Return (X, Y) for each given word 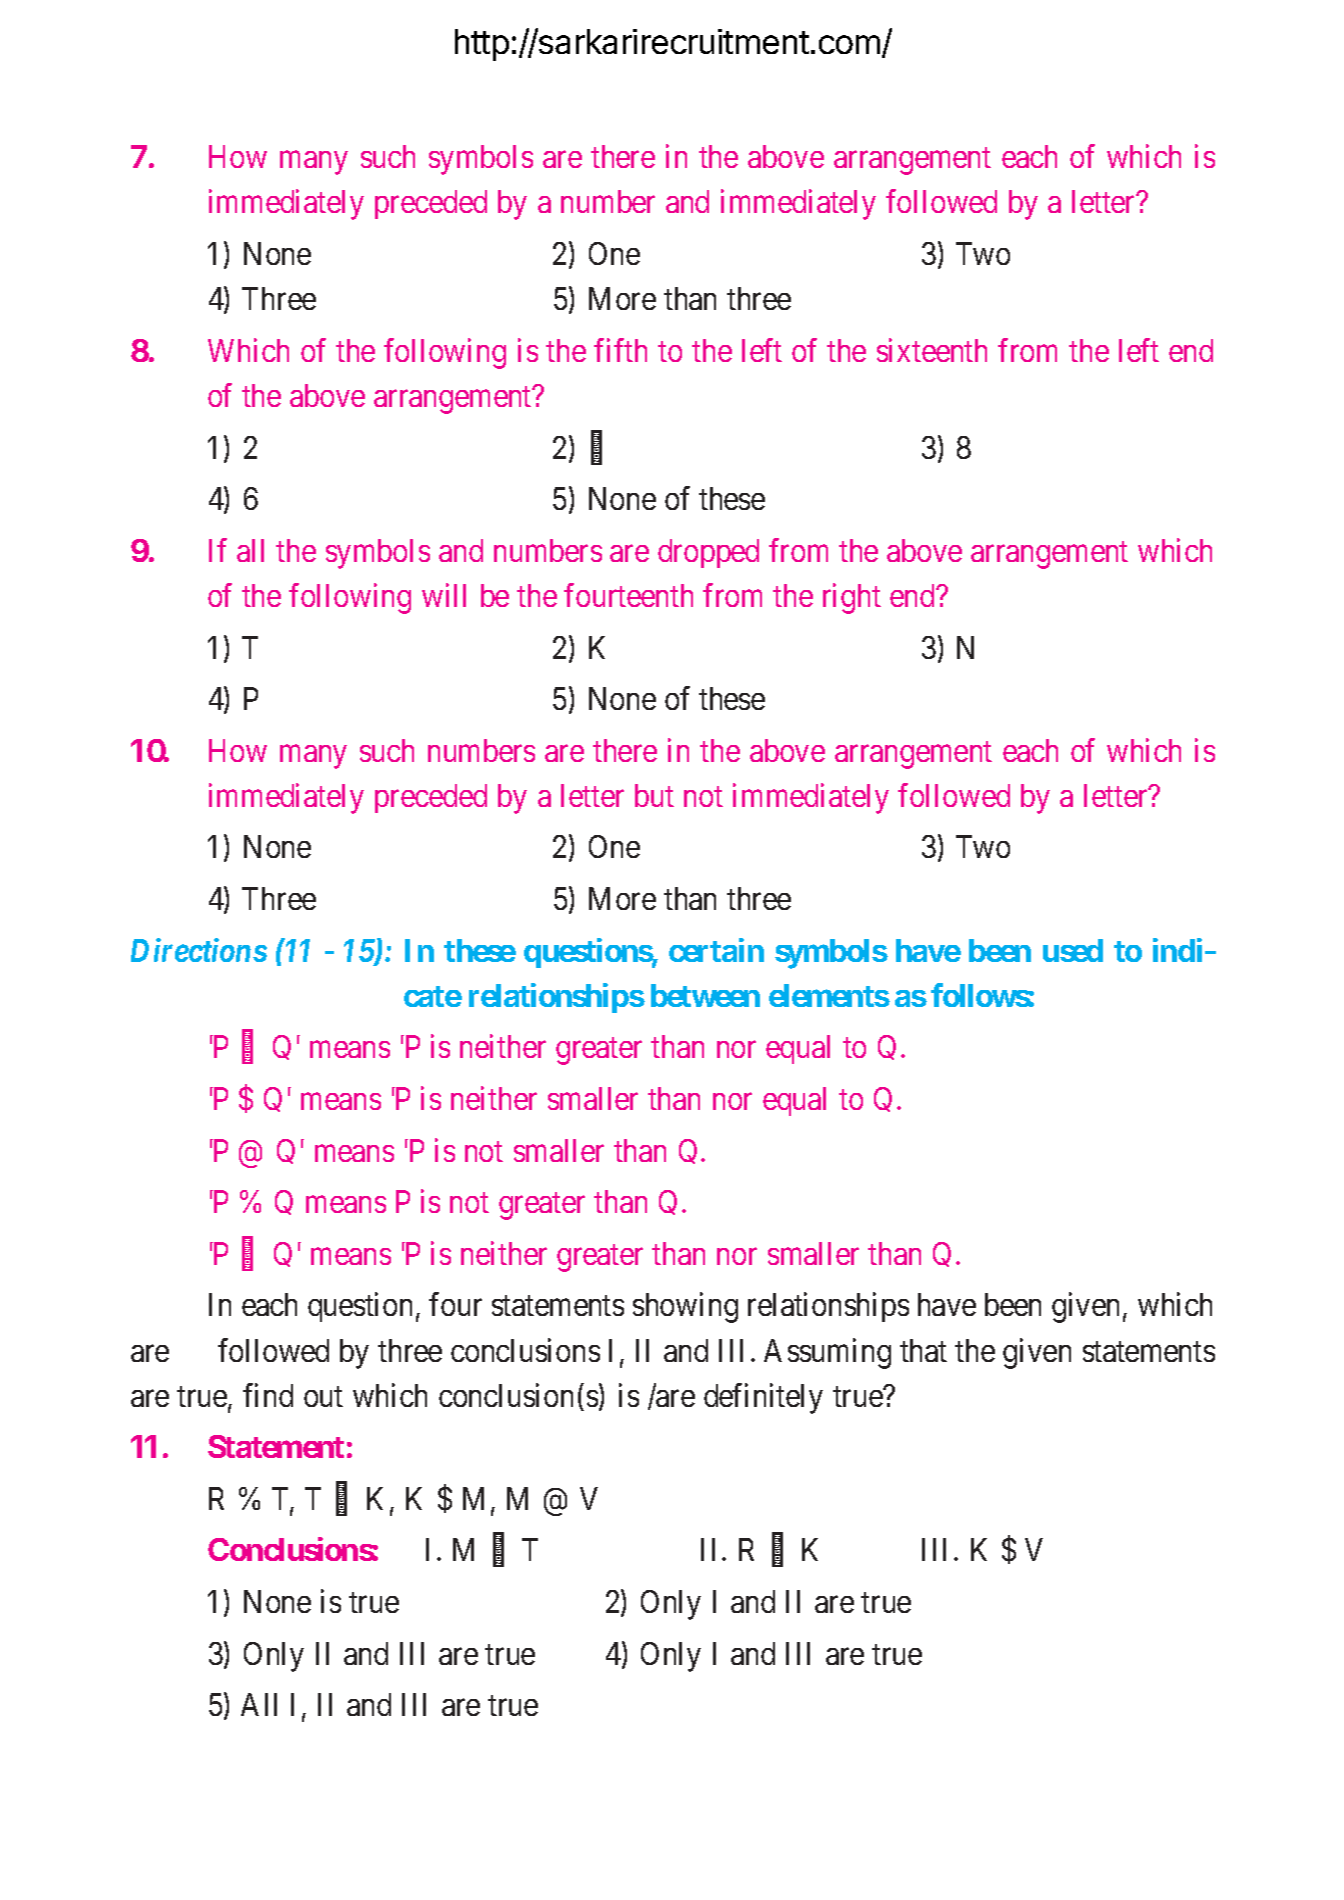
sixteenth (932, 350)
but (654, 795)
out (323, 1396)
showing (685, 1308)
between (705, 995)
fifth (620, 350)
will (444, 595)
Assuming (827, 1353)
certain (716, 950)
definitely (763, 1398)
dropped (708, 553)
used (1073, 950)
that (923, 1350)
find (268, 1395)
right (852, 598)
